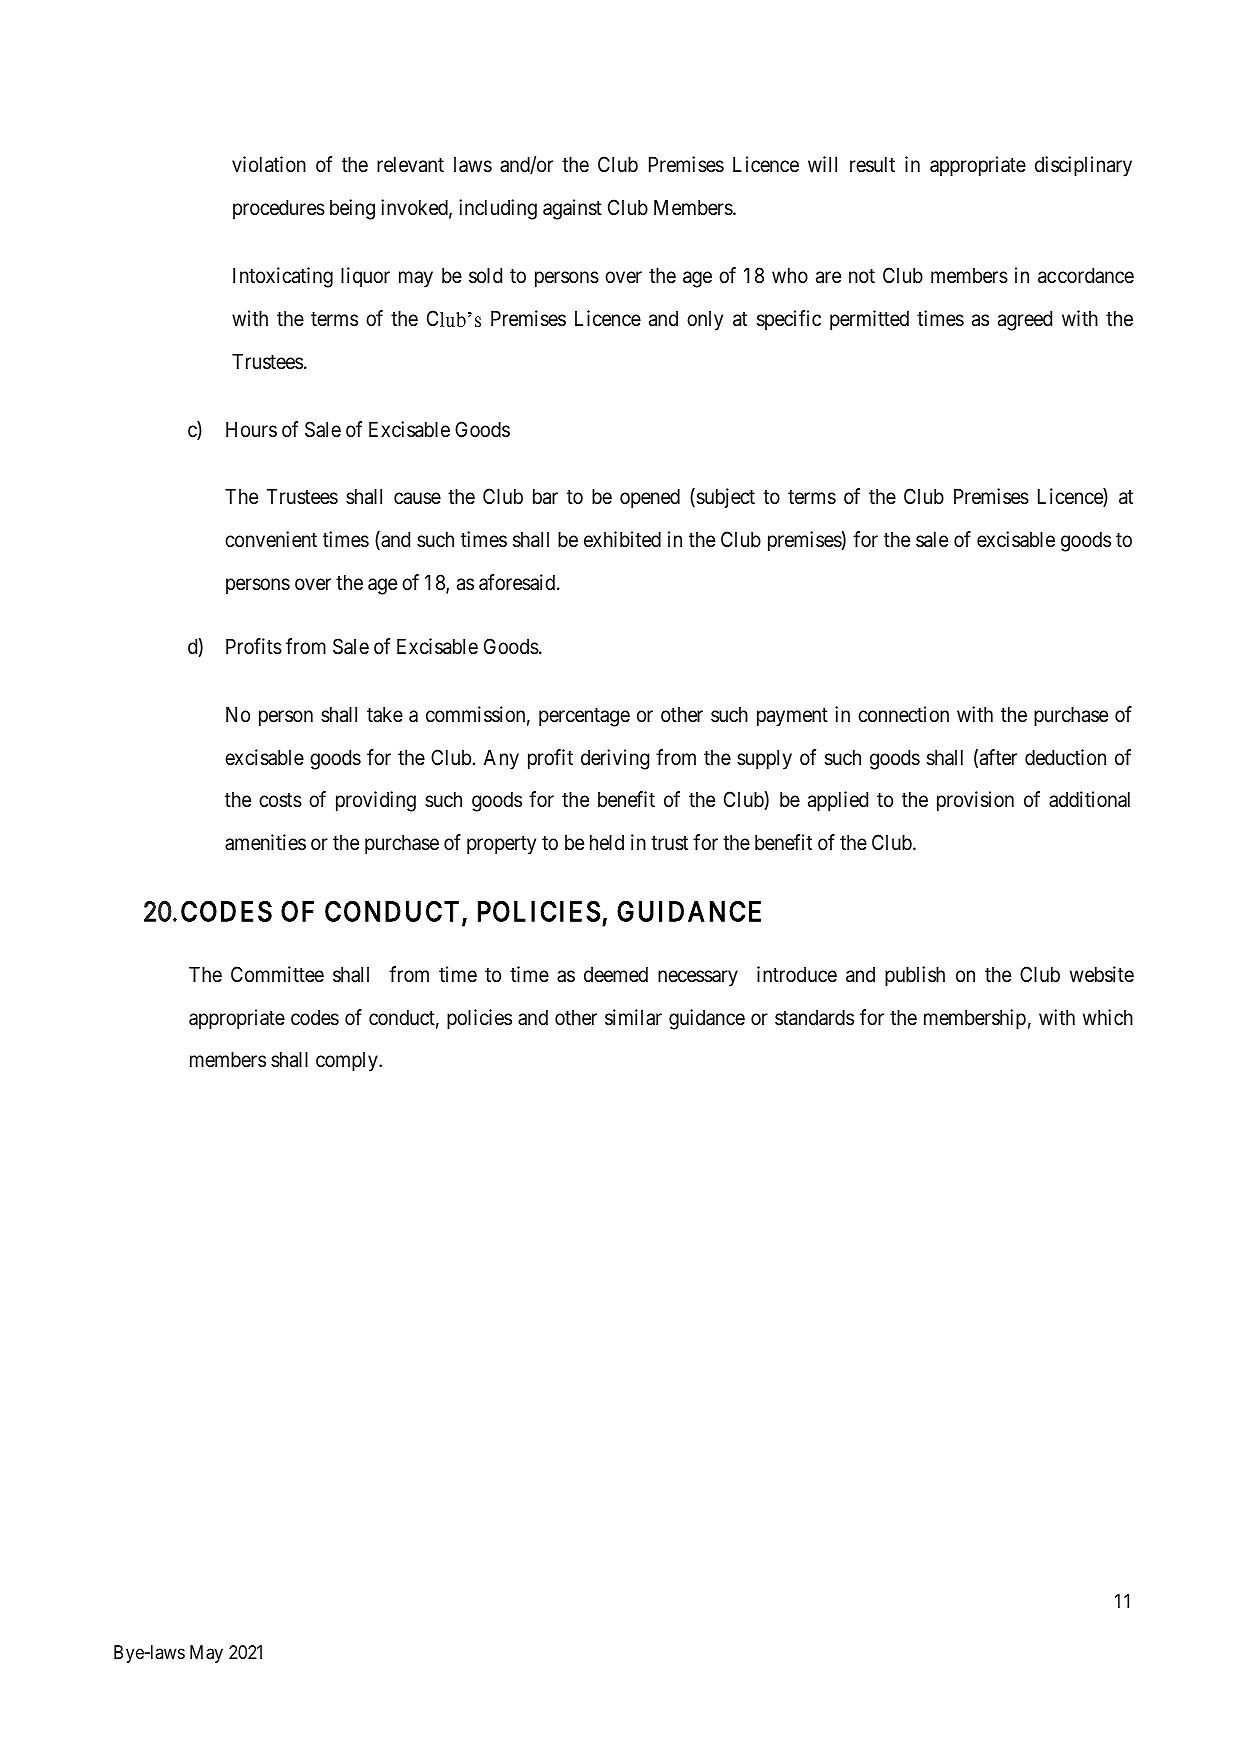 The height and width of the screenshot is (1764, 1246). I want to click on disciplinary, so click(1083, 166).
